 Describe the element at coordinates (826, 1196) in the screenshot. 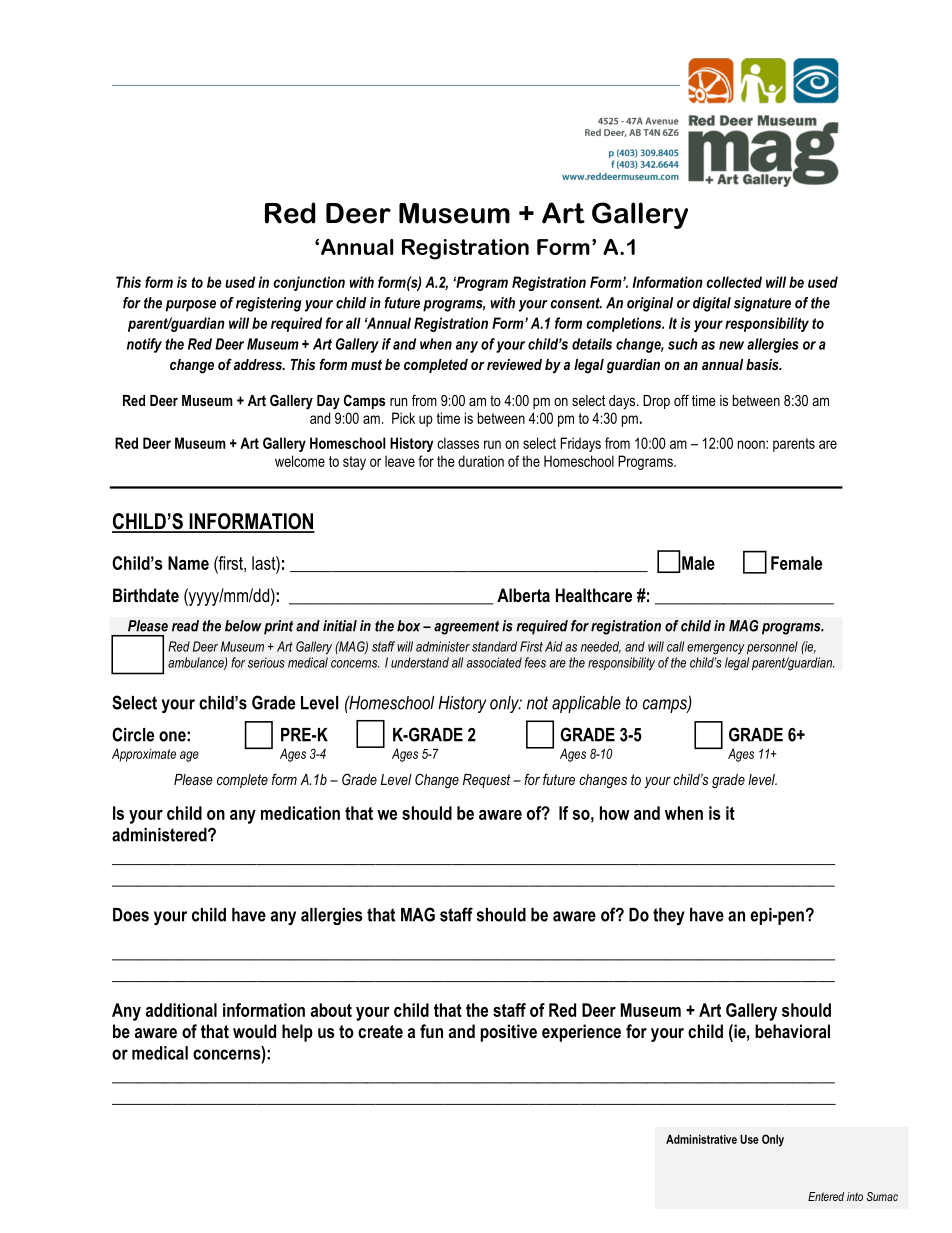

I see `Entered` at that location.
